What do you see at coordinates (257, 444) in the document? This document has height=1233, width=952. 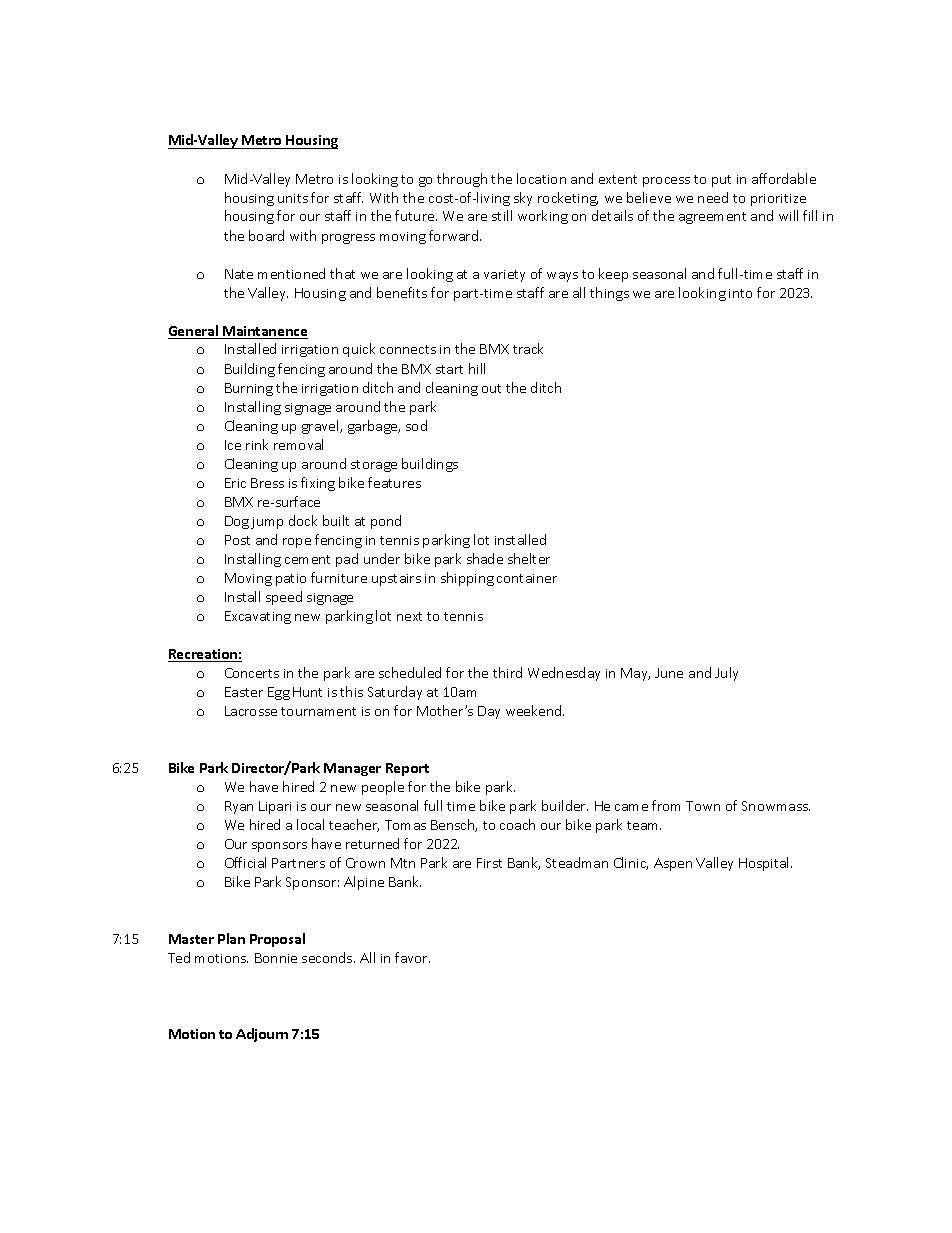 I see `rink` at bounding box center [257, 444].
